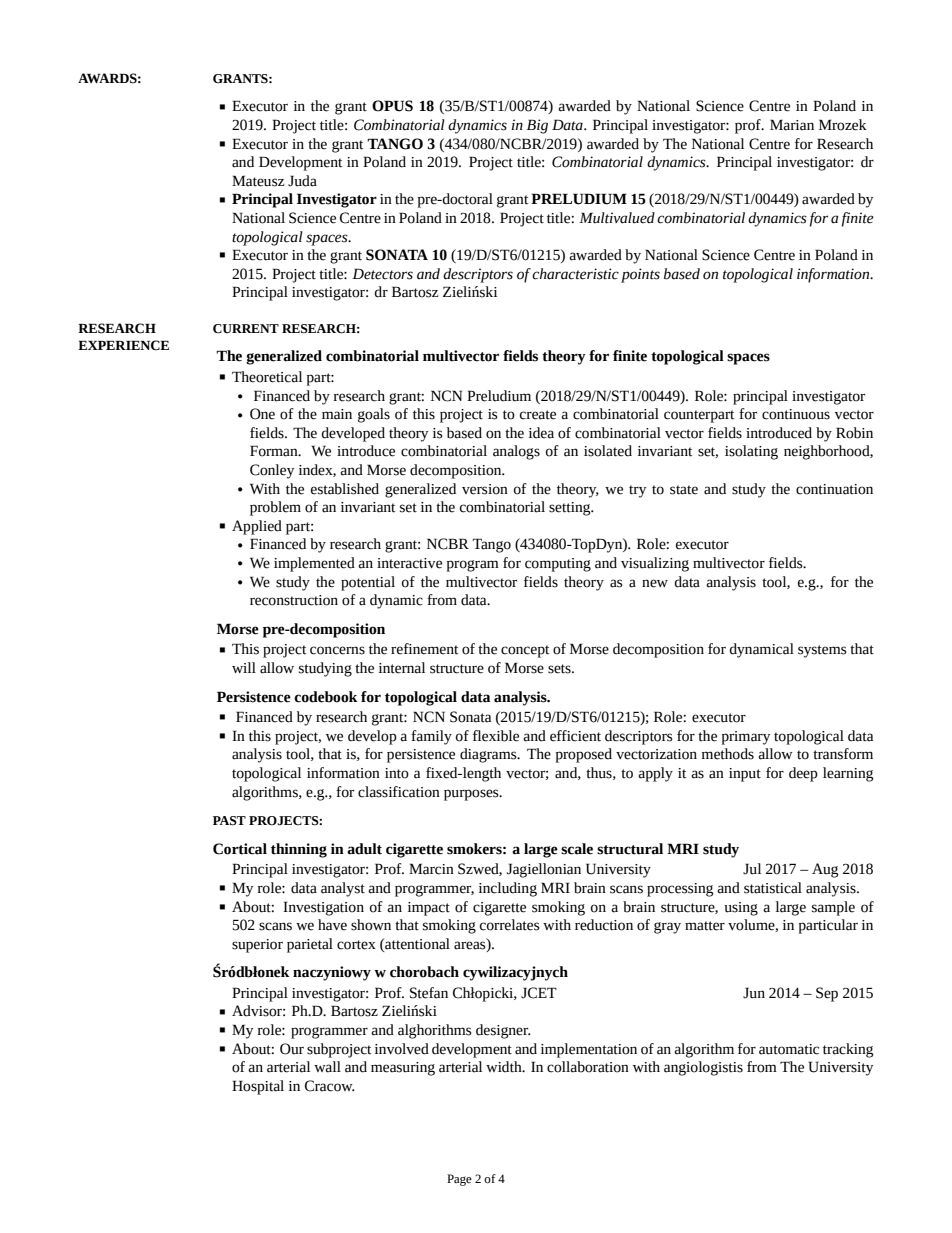  I want to click on purposes, so click(472, 795).
